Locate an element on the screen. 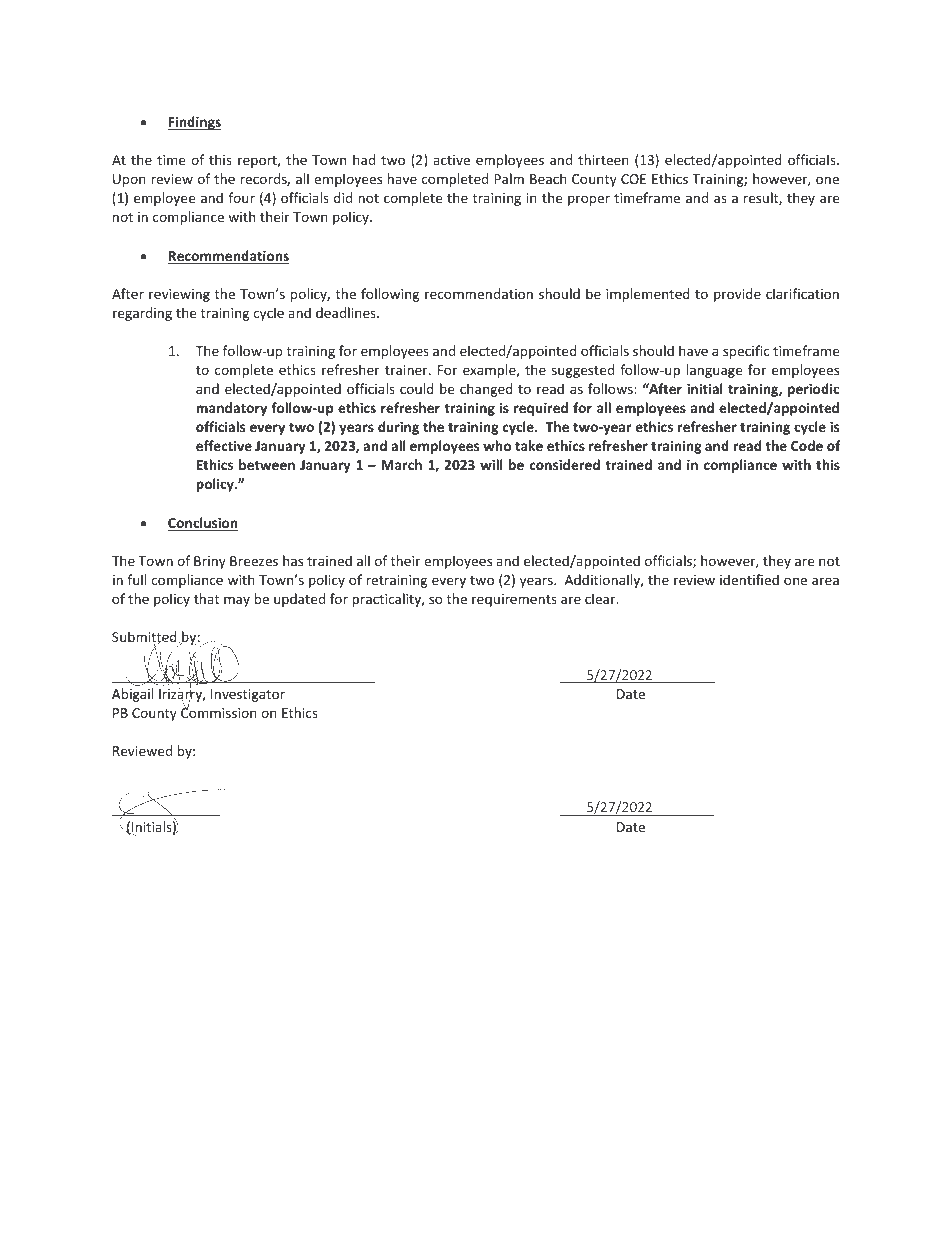  trainer is located at coordinates (407, 370).
